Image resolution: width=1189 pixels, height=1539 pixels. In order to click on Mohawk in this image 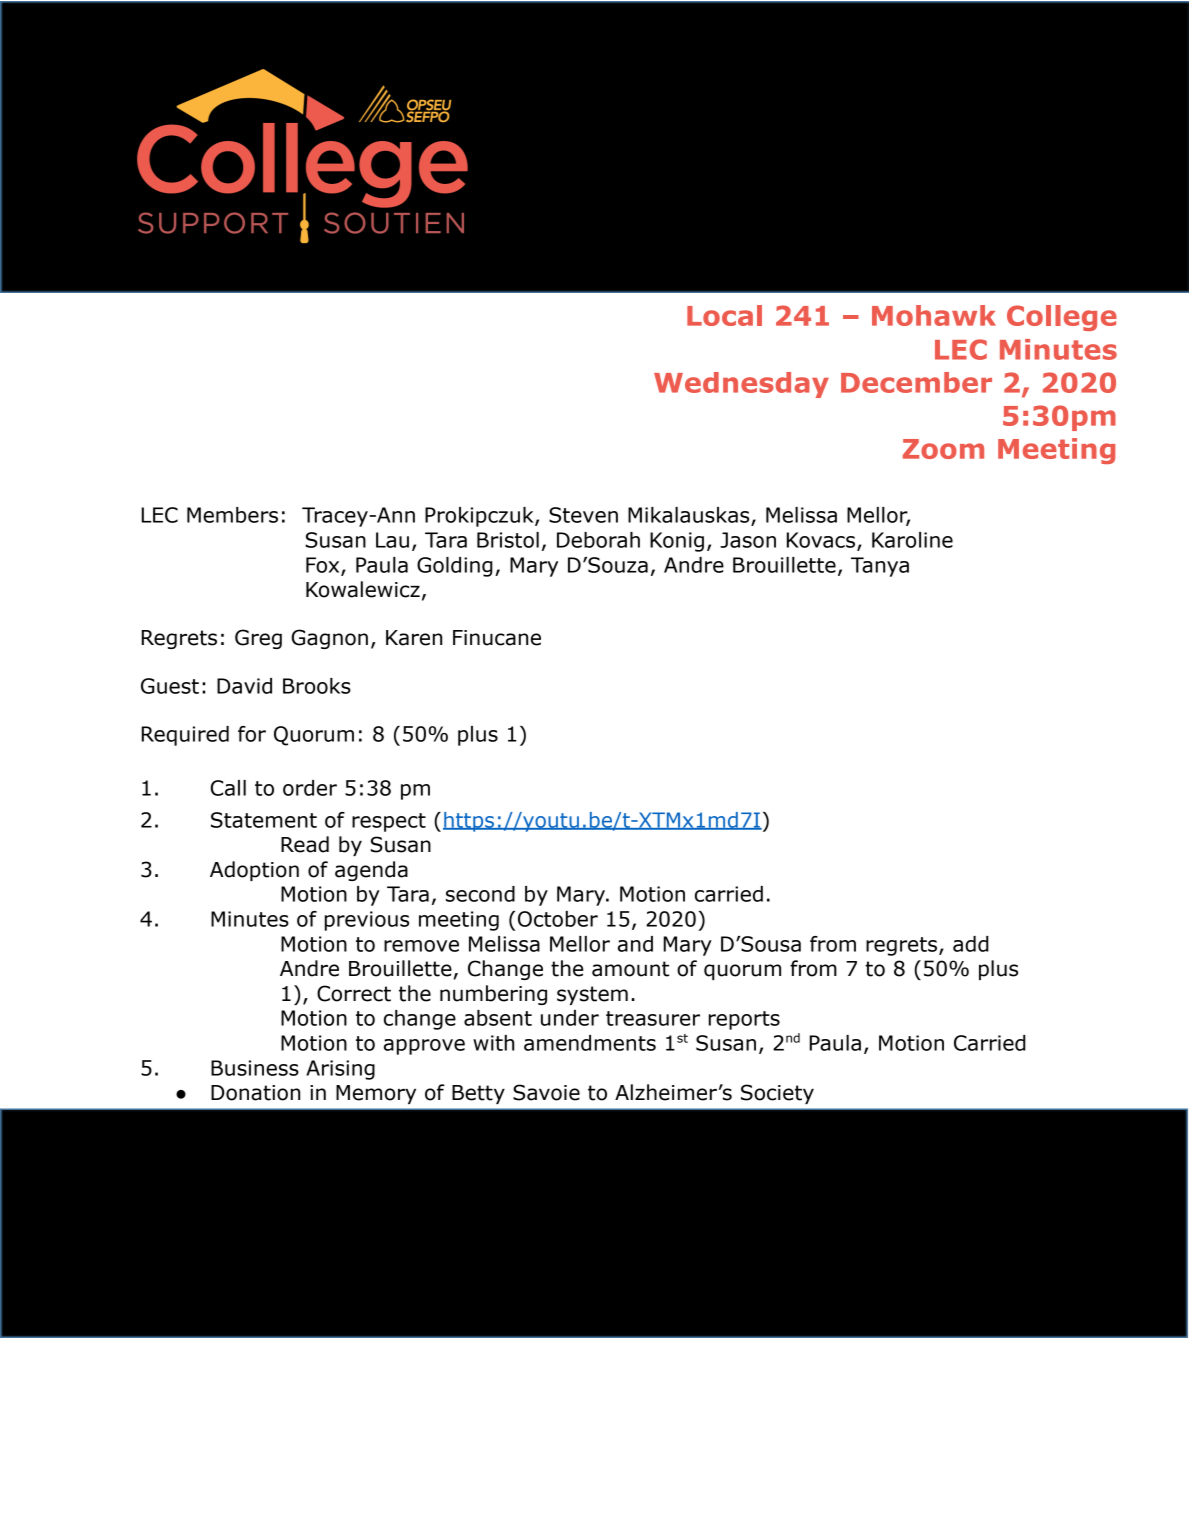, I will do `click(934, 315)`.
